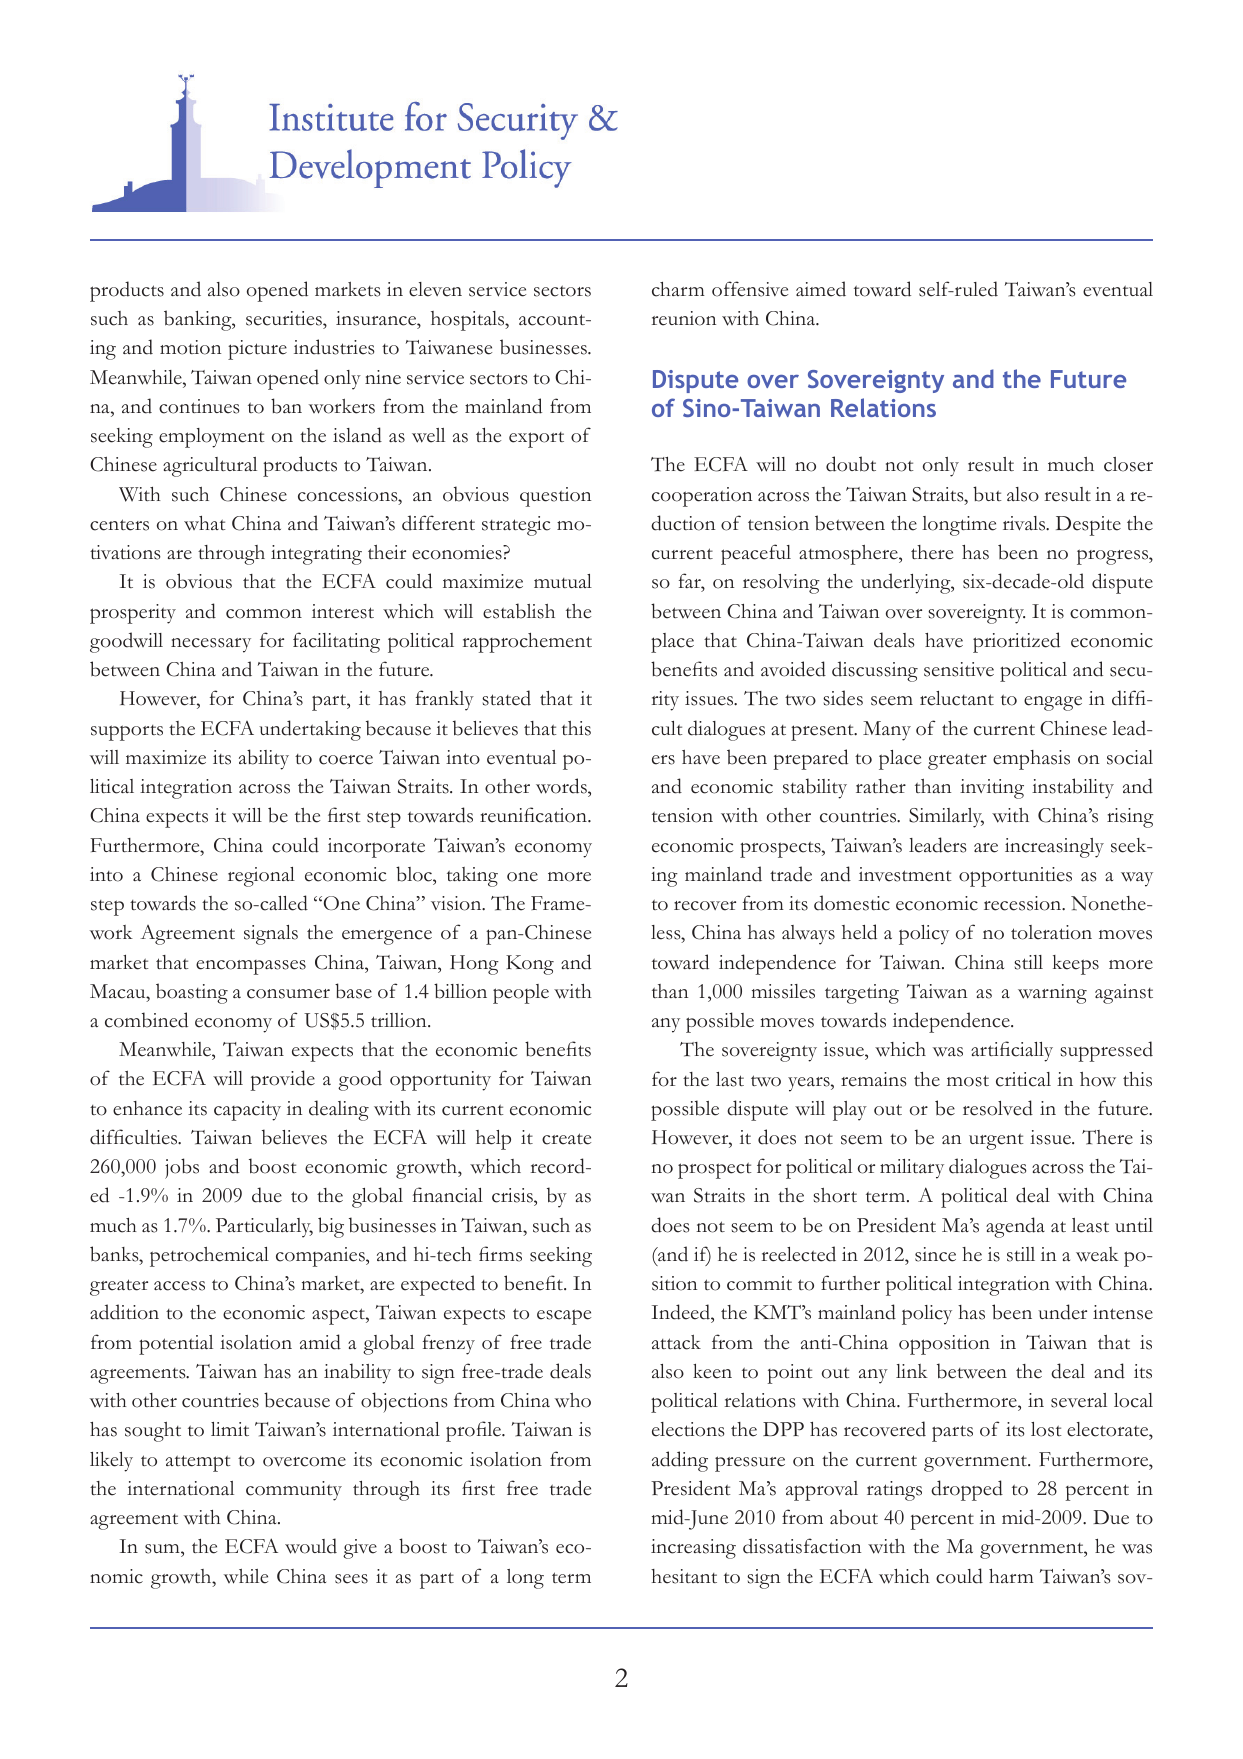 This screenshot has width=1243, height=1759. I want to click on hesitant, so click(684, 1576).
